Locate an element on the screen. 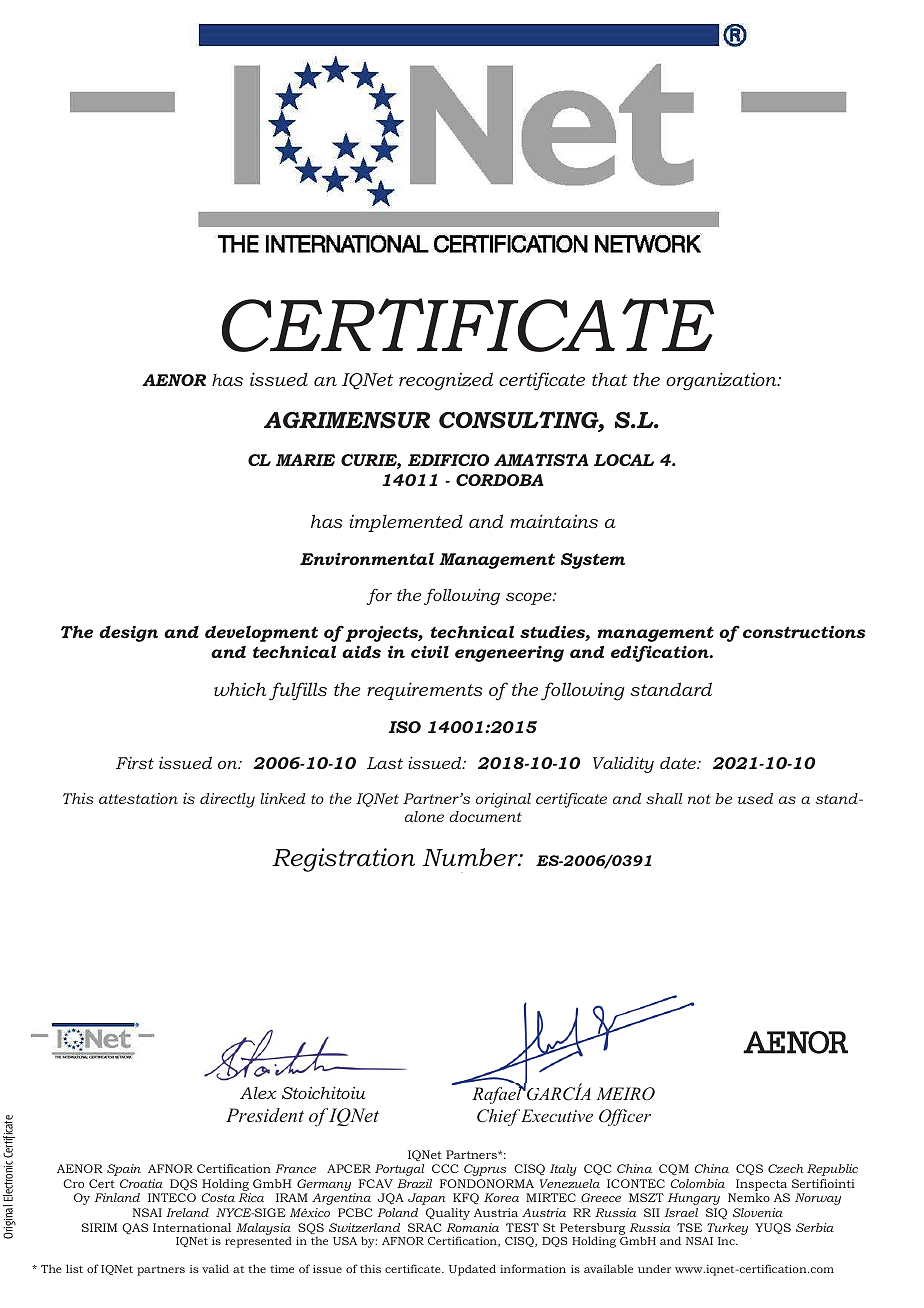 This screenshot has width=924, height=1308. used is located at coordinates (755, 798).
